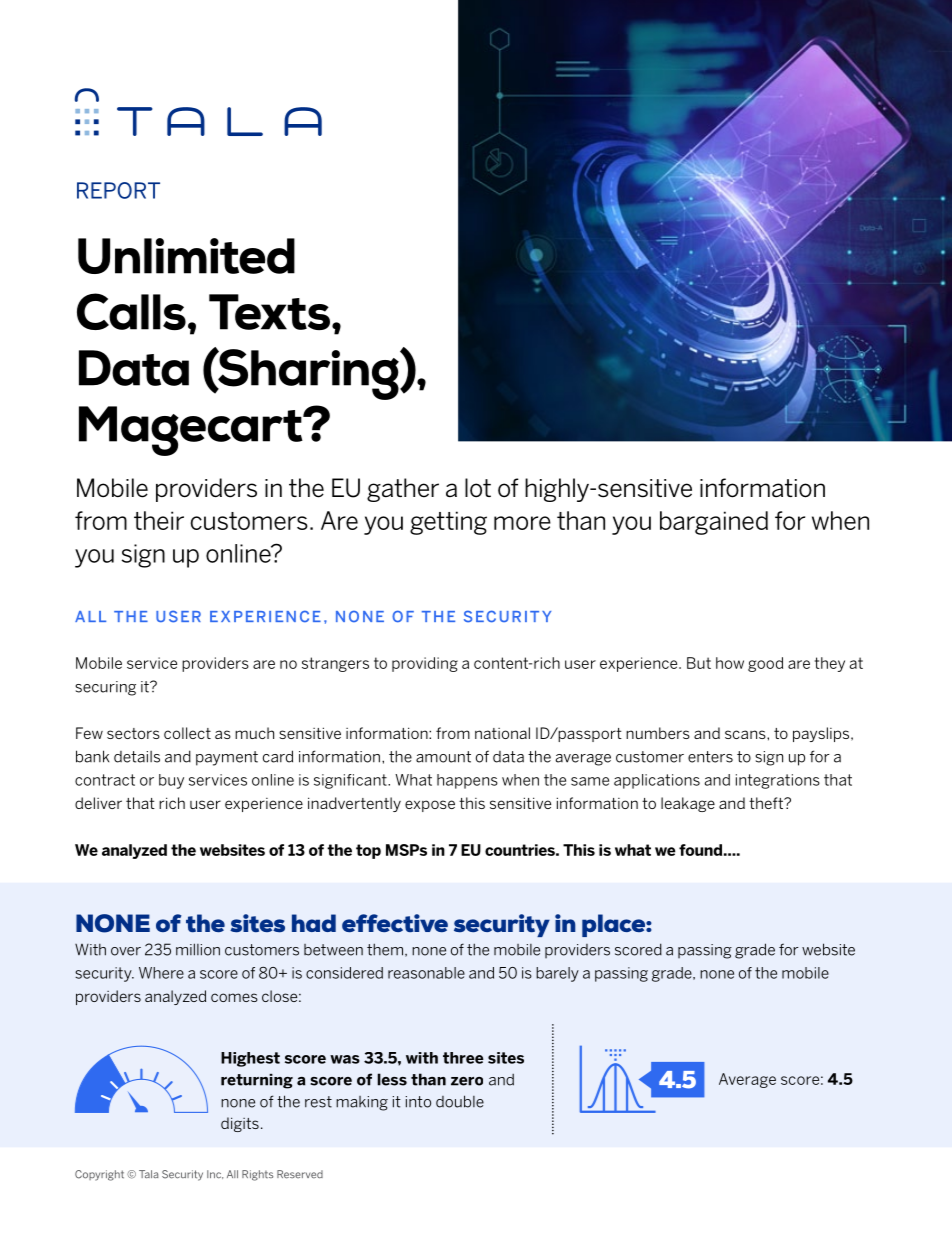 The width and height of the screenshot is (952, 1233). Describe the element at coordinates (148, 1174) in the screenshot. I see `Tala` at that location.
